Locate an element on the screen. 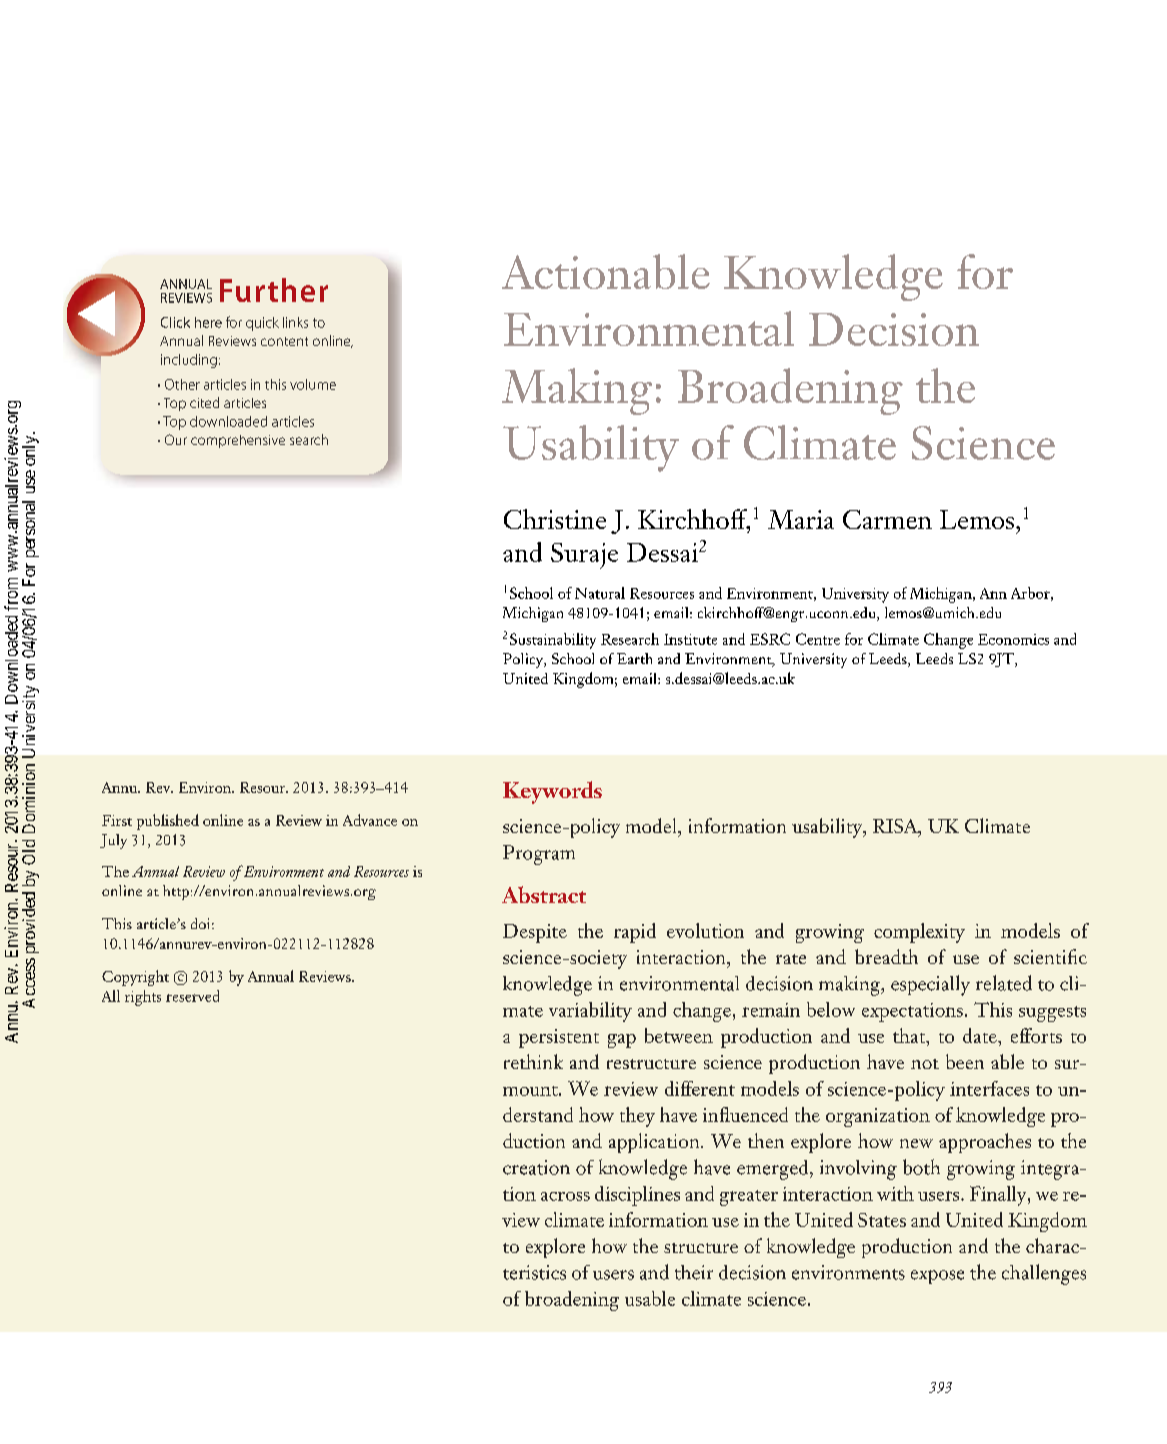 Image resolution: width=1167 pixels, height=1444 pixels. Carmen is located at coordinates (887, 519).
